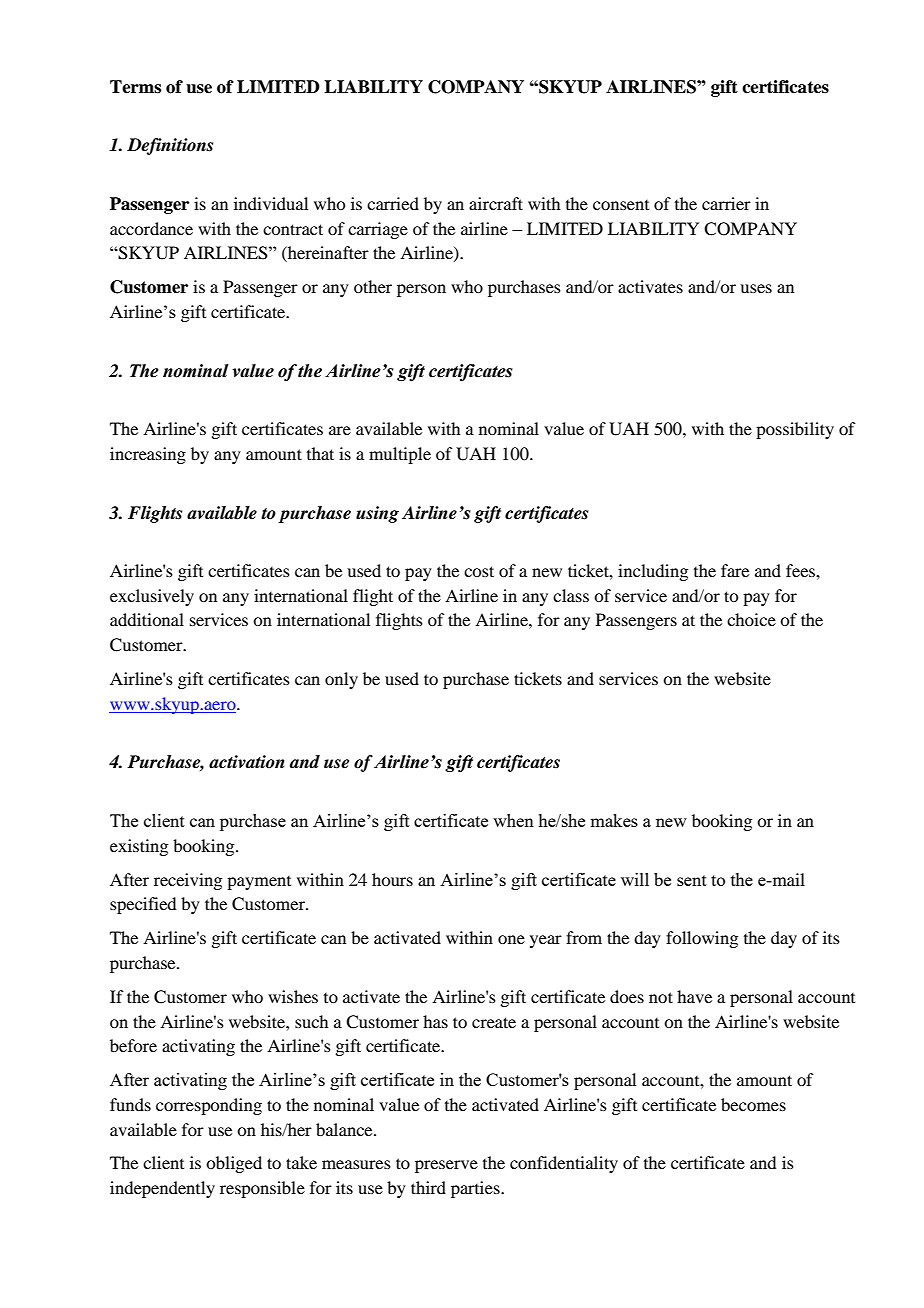 This screenshot has height=1308, width=924. What do you see at coordinates (496, 203) in the screenshot?
I see `aircraft` at bounding box center [496, 203].
